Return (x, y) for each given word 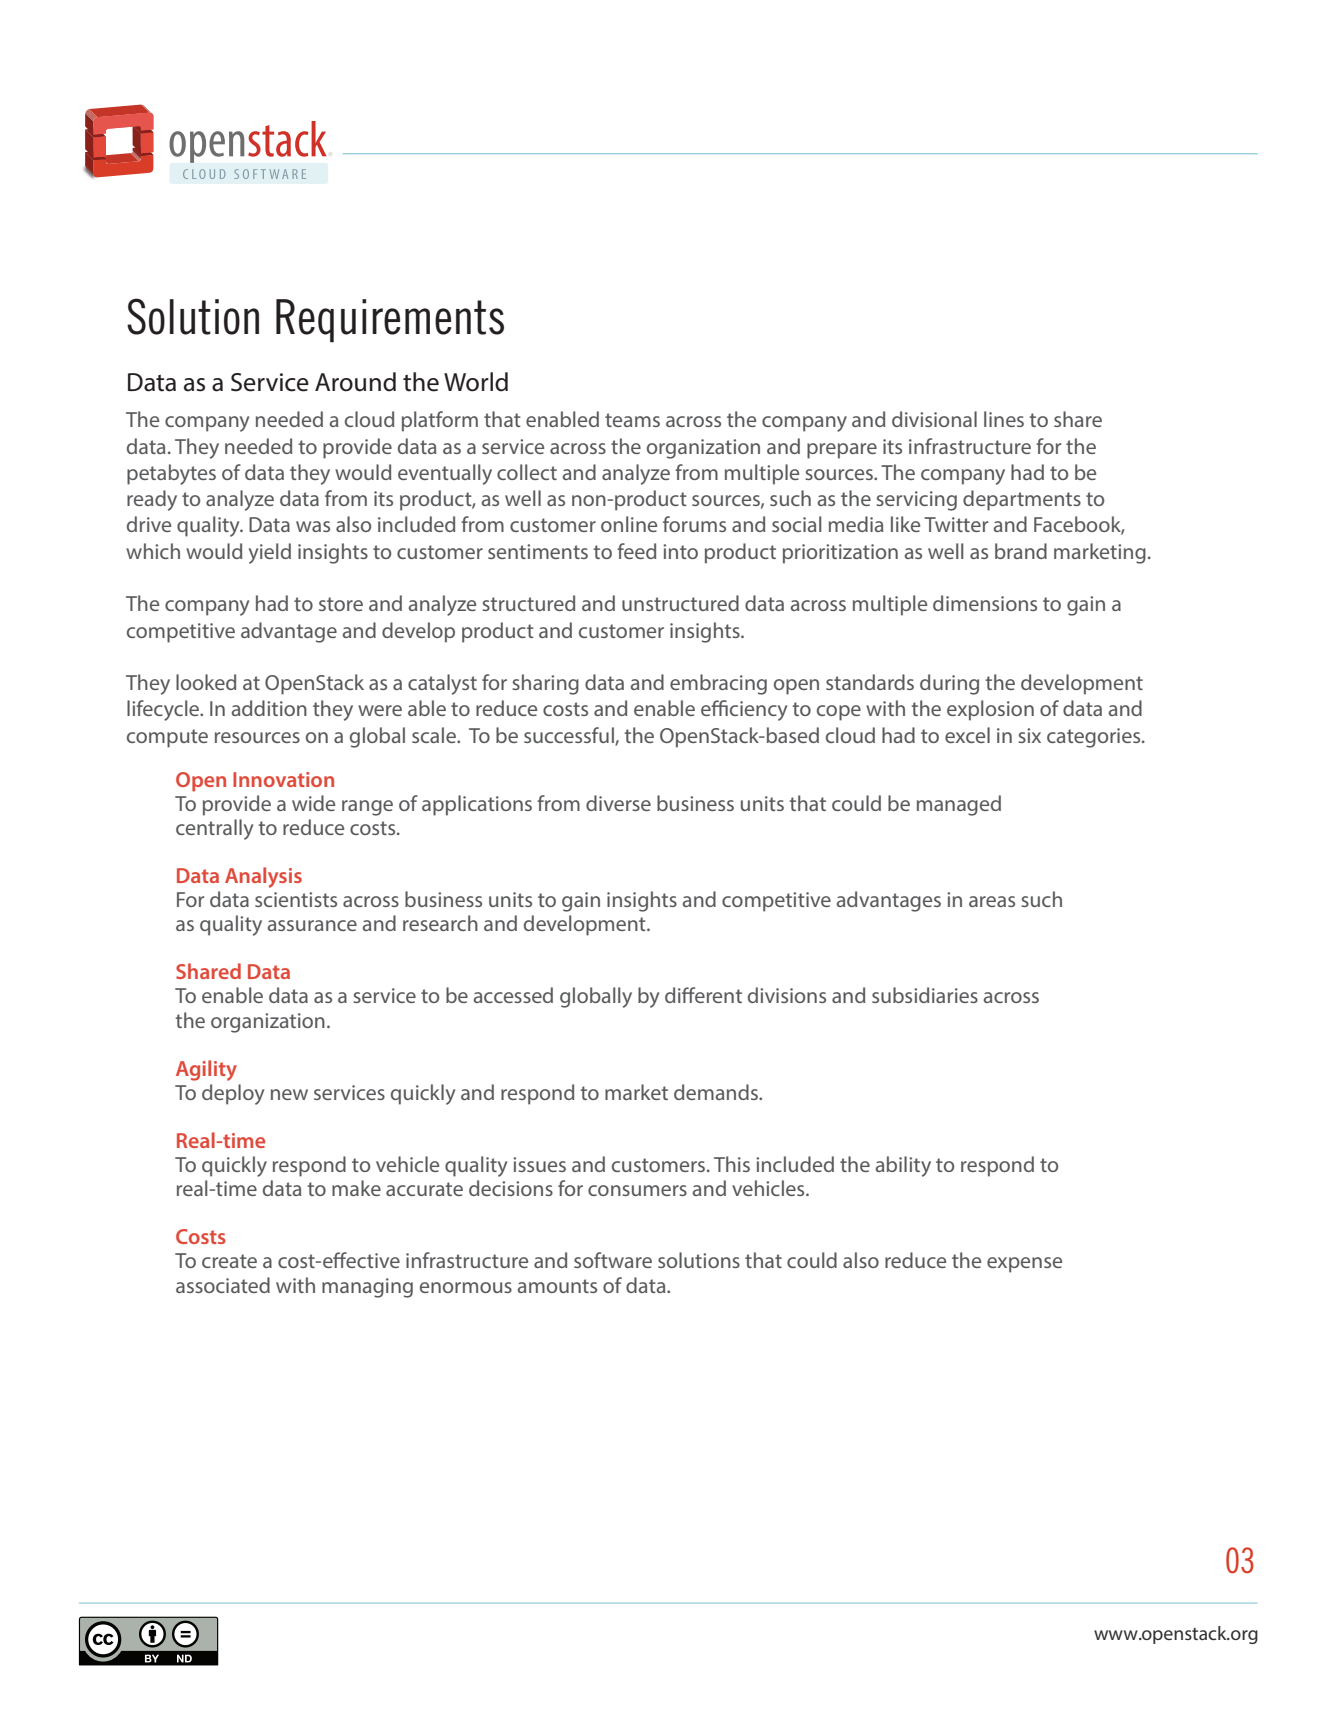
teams (632, 420)
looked (206, 682)
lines (1004, 419)
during (949, 684)
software (613, 1260)
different (703, 995)
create (229, 1261)
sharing (545, 684)
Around (355, 382)
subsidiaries (925, 995)
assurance (312, 925)
